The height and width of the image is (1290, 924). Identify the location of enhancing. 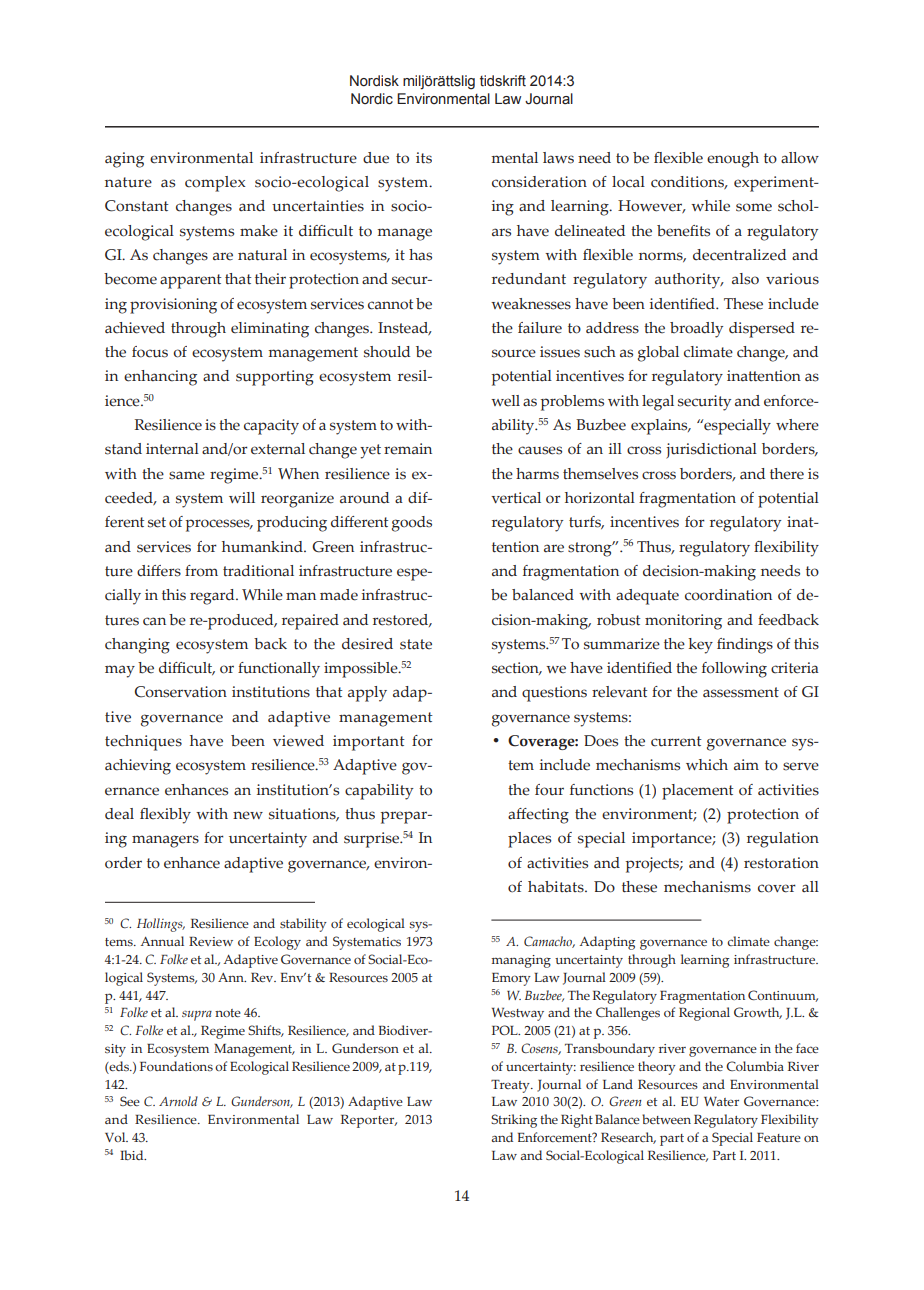
(160, 378).
